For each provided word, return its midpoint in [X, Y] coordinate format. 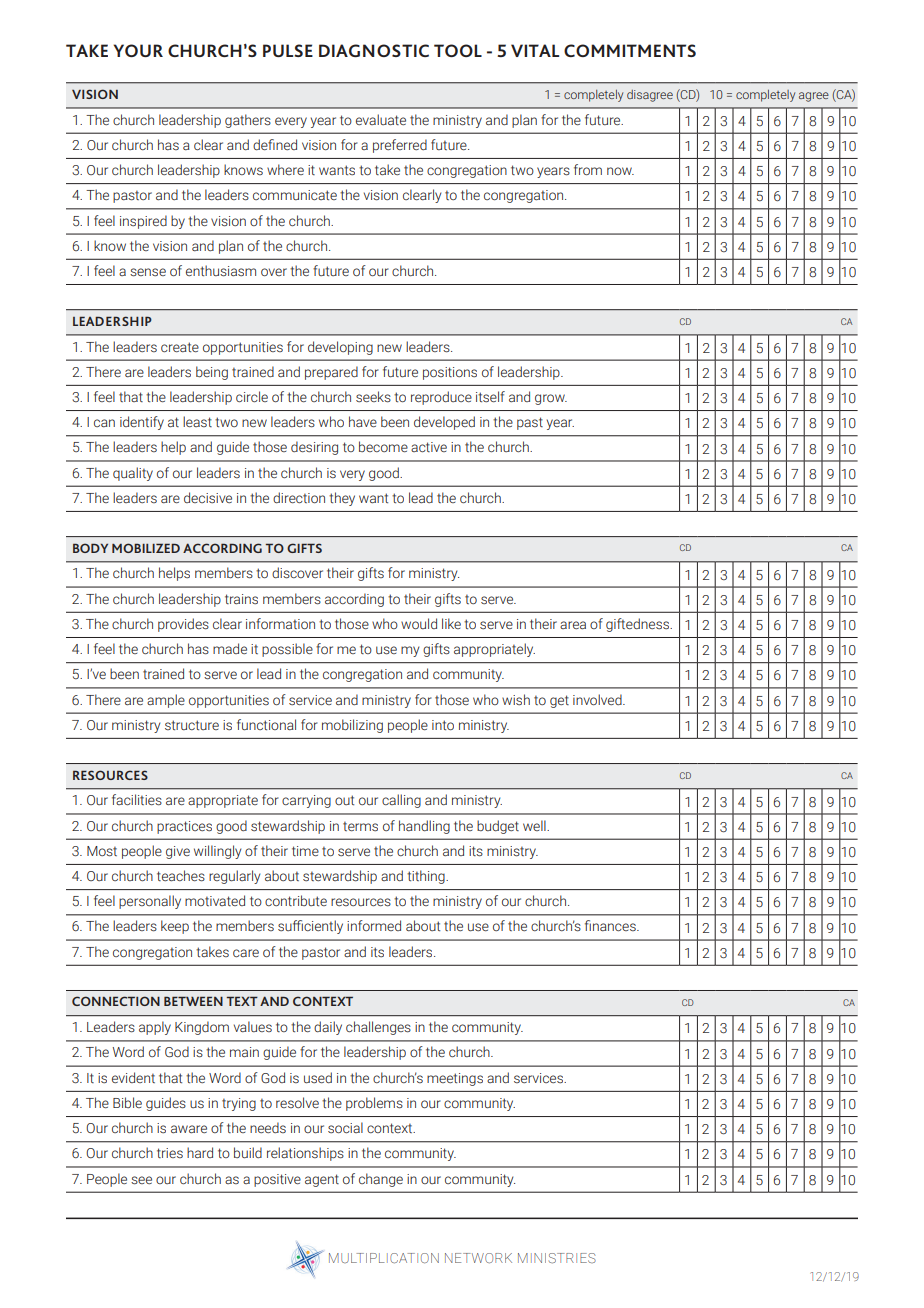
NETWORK [478, 1258]
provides [183, 625]
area [573, 625]
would [419, 623]
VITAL [535, 50]
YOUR [138, 50]
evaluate [381, 119]
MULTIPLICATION [384, 1258]
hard [200, 1152]
